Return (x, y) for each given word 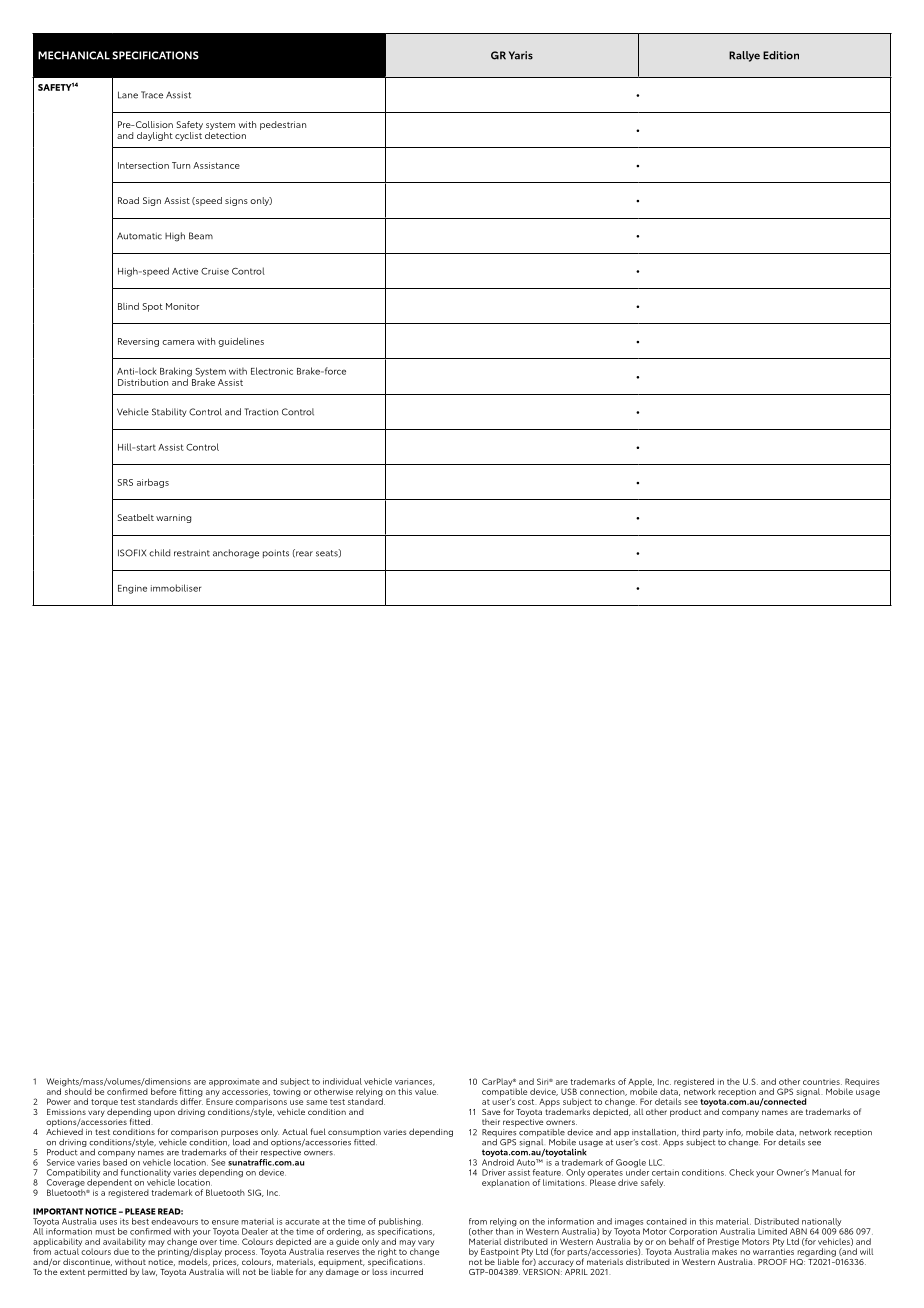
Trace (152, 95)
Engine (132, 589)
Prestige (723, 1243)
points (276, 554)
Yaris (521, 55)
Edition (781, 55)
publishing (401, 1223)
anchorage (236, 554)
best (140, 1221)
